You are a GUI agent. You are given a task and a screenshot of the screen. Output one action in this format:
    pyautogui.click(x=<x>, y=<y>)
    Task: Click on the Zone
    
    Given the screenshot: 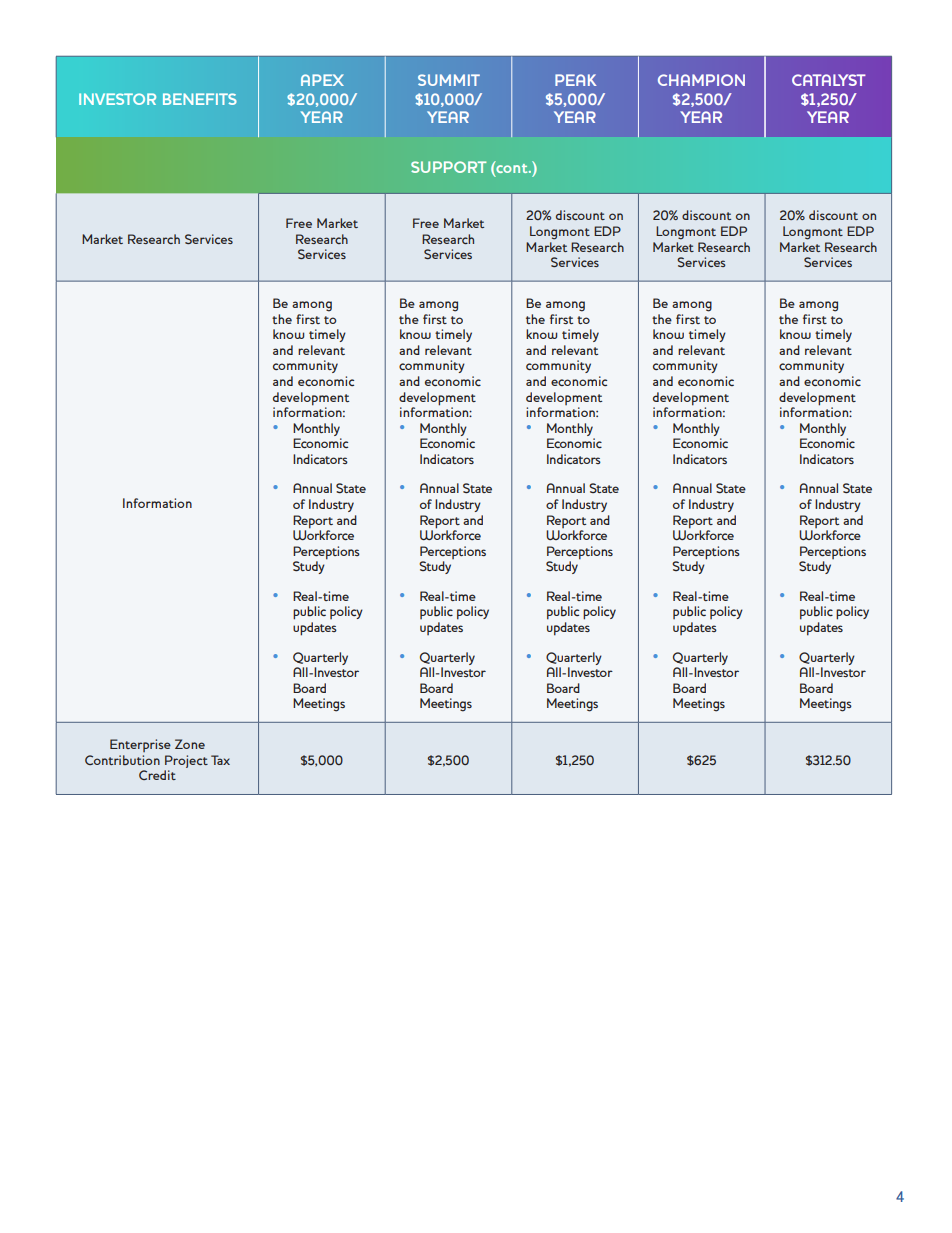 What is the action you would take?
    pyautogui.click(x=190, y=744)
